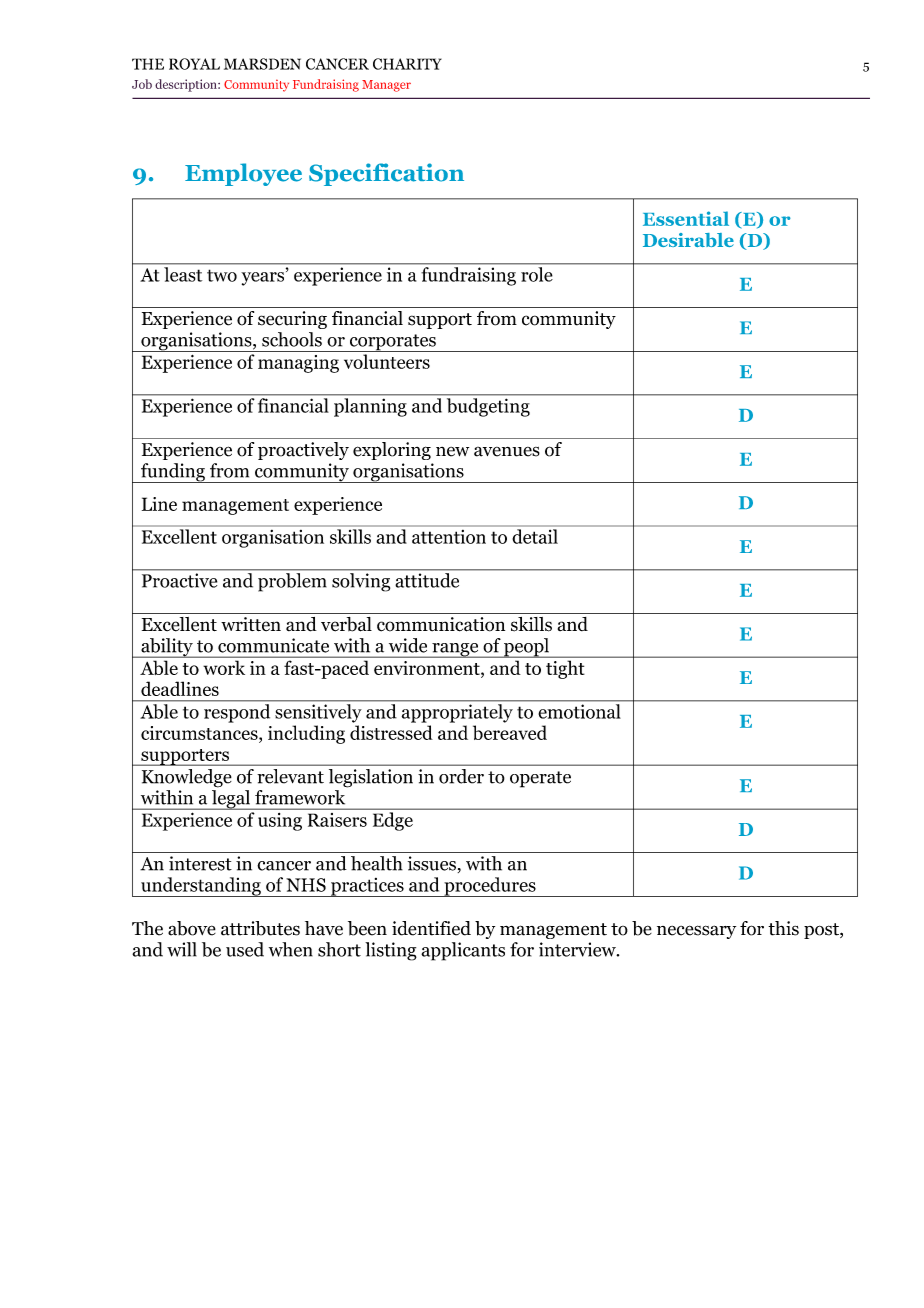  I want to click on range, so click(455, 650).
